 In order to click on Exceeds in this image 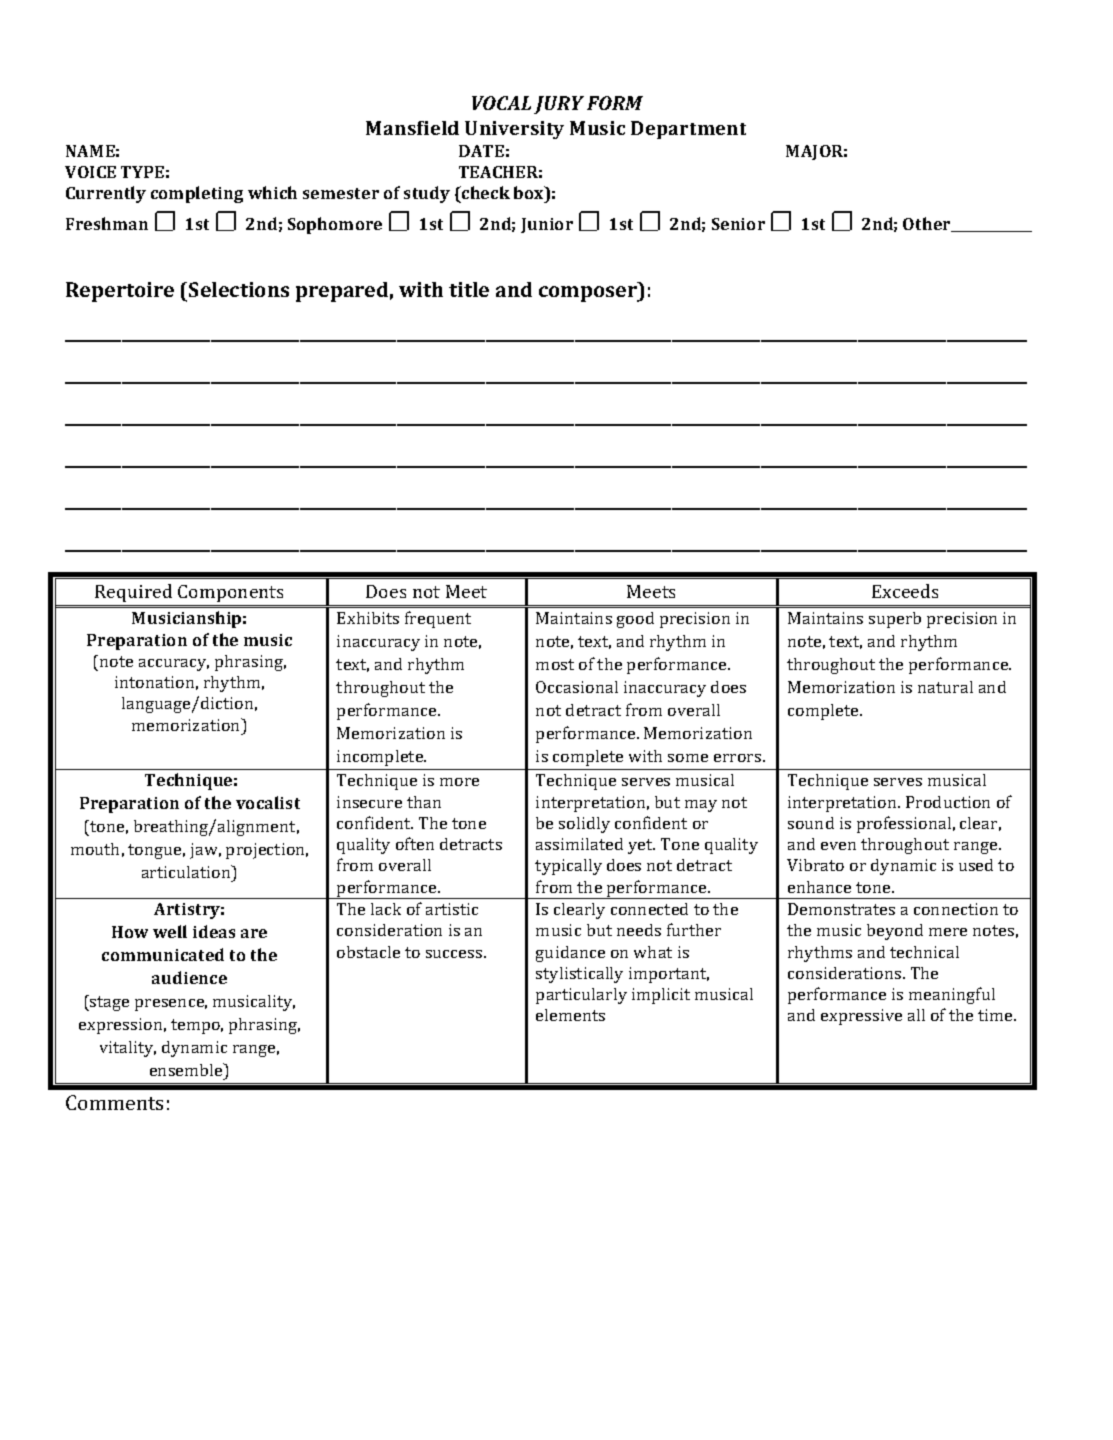, I will do `click(905, 591)`.
